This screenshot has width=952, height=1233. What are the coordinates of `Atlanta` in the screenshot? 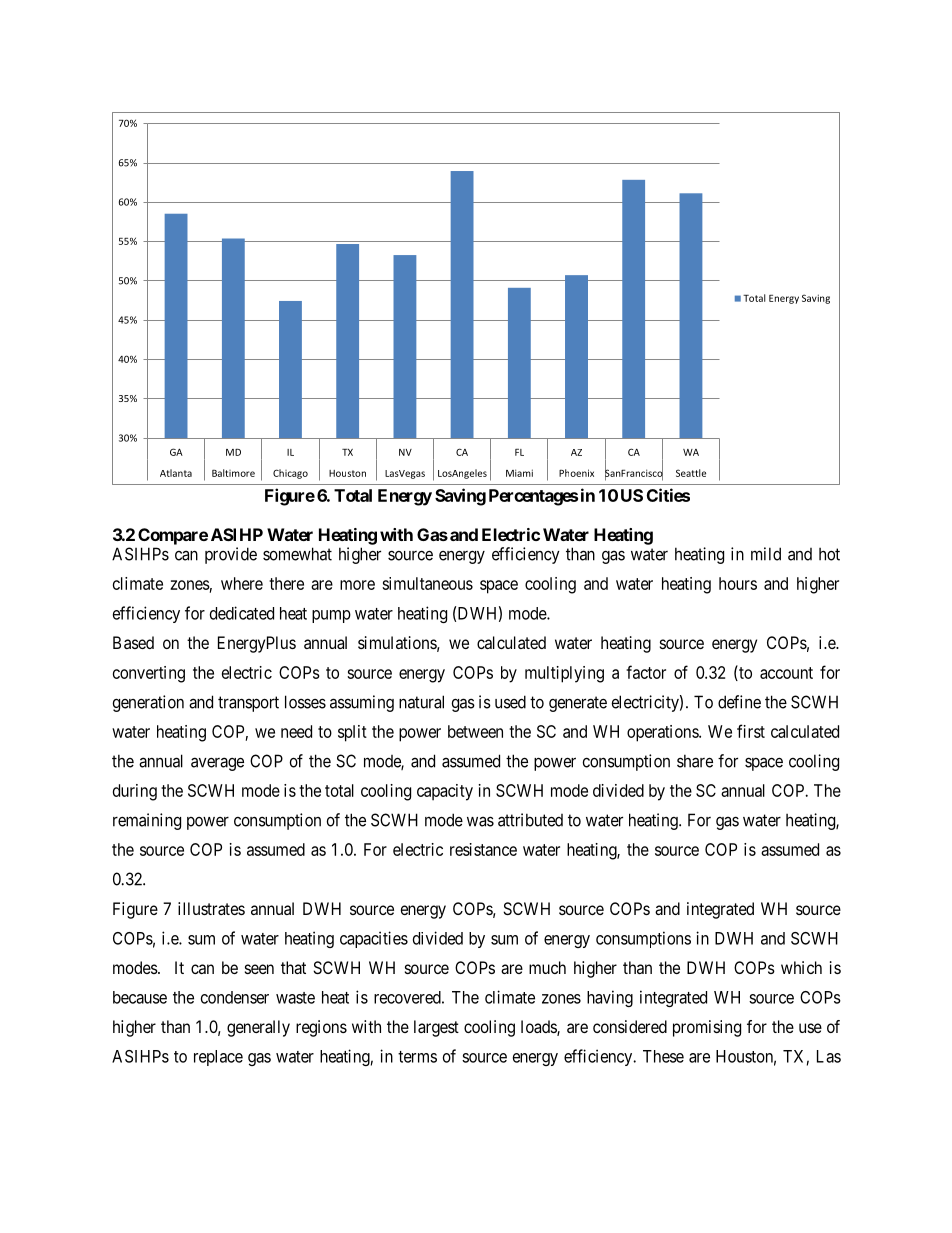 It's located at (176, 473).
